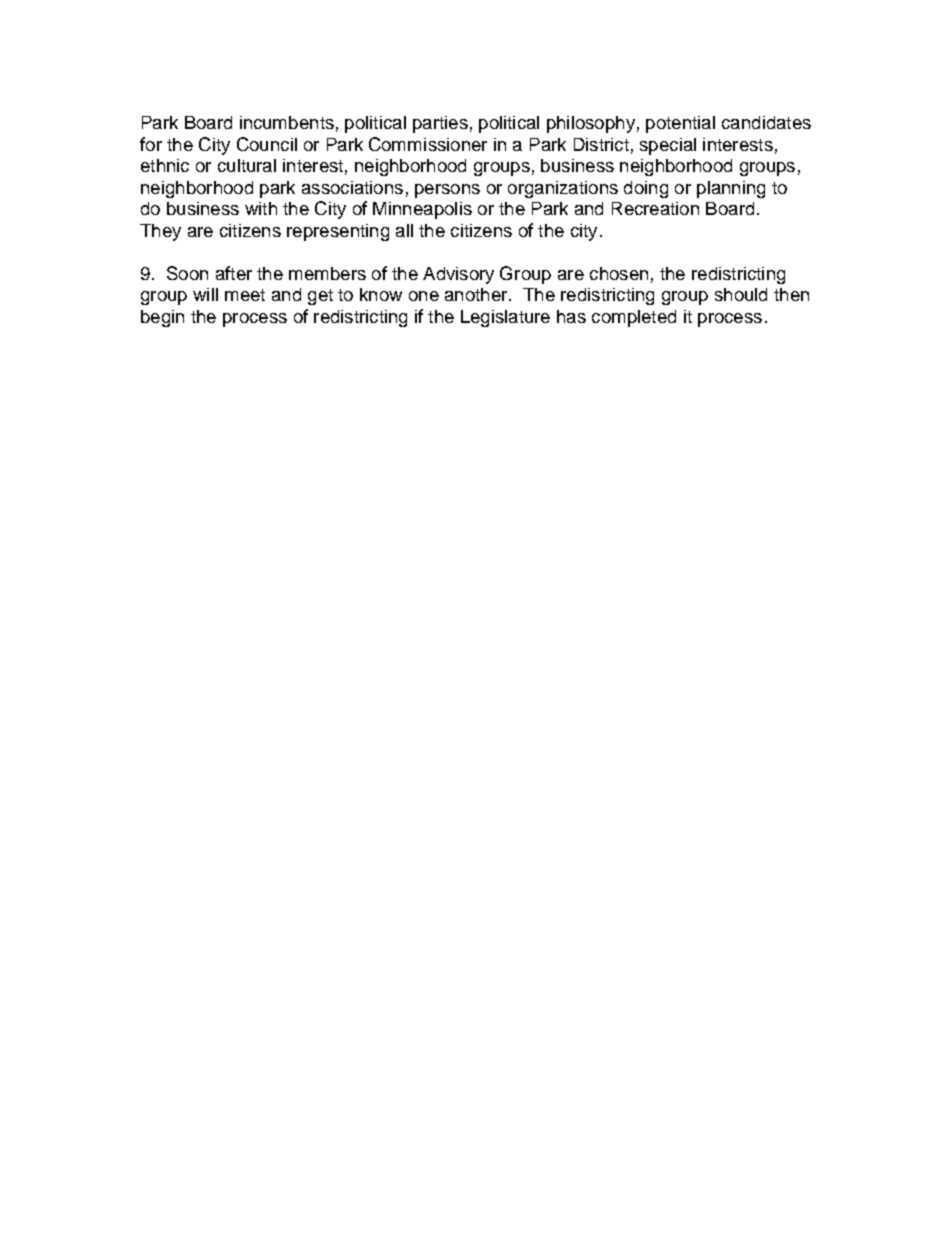 This screenshot has height=1233, width=952. What do you see at coordinates (160, 232) in the screenshot?
I see `They` at bounding box center [160, 232].
